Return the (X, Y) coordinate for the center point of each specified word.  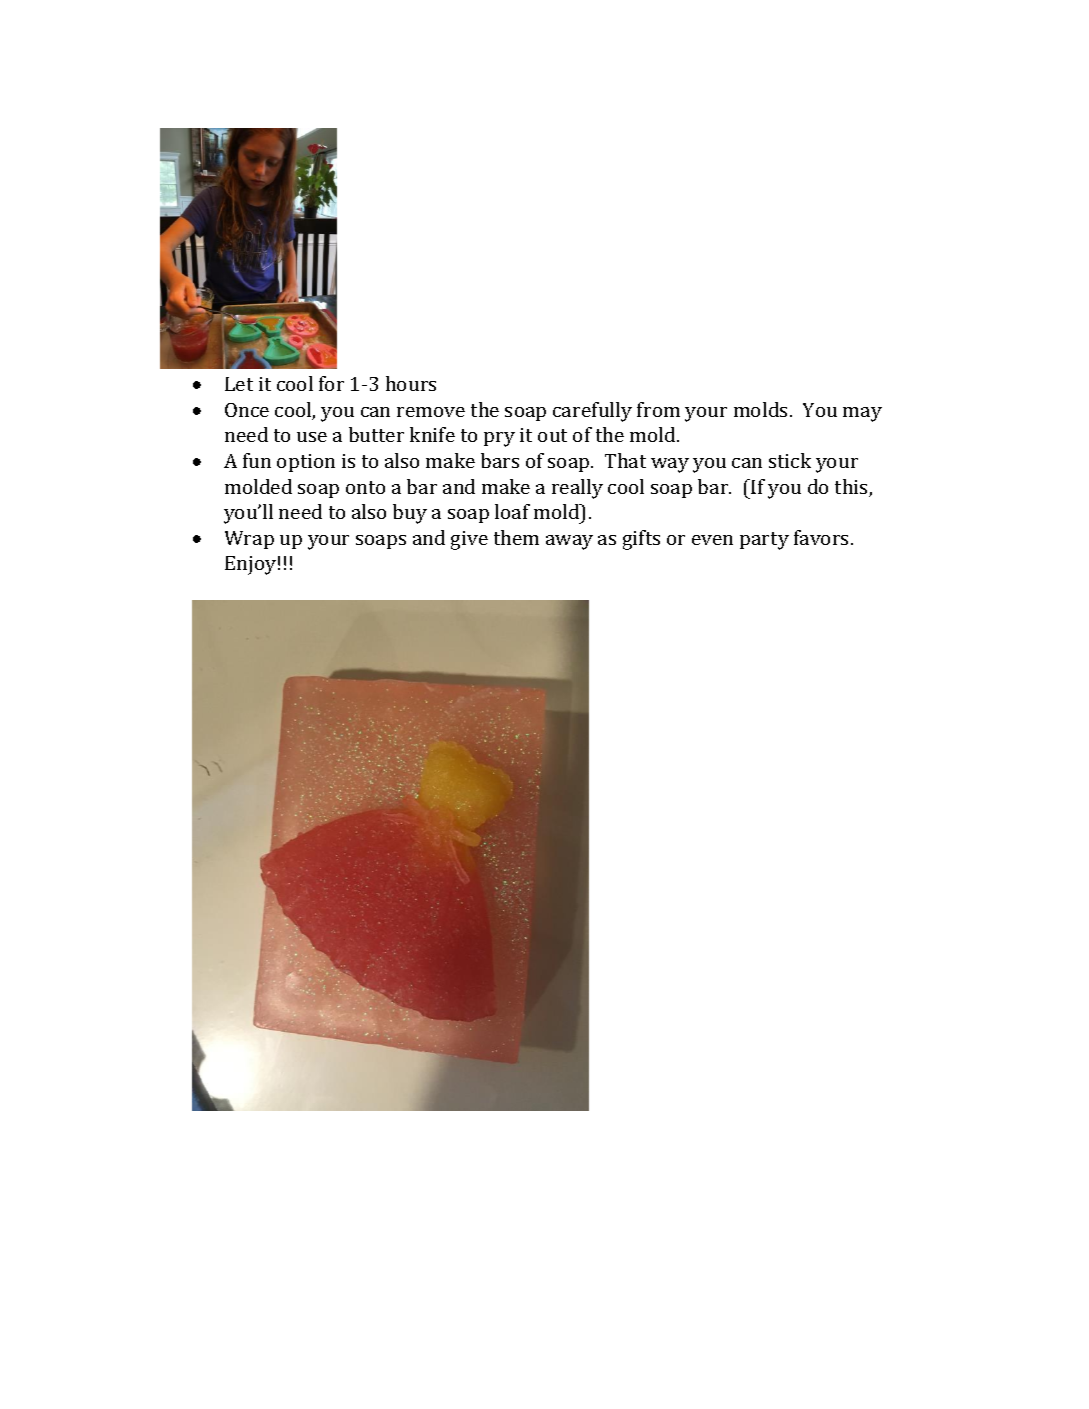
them (516, 537)
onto (365, 487)
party (764, 541)
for (331, 383)
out (552, 435)
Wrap (249, 540)
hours (411, 383)
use (312, 437)
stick (790, 460)
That (625, 460)
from (658, 409)
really (577, 489)
